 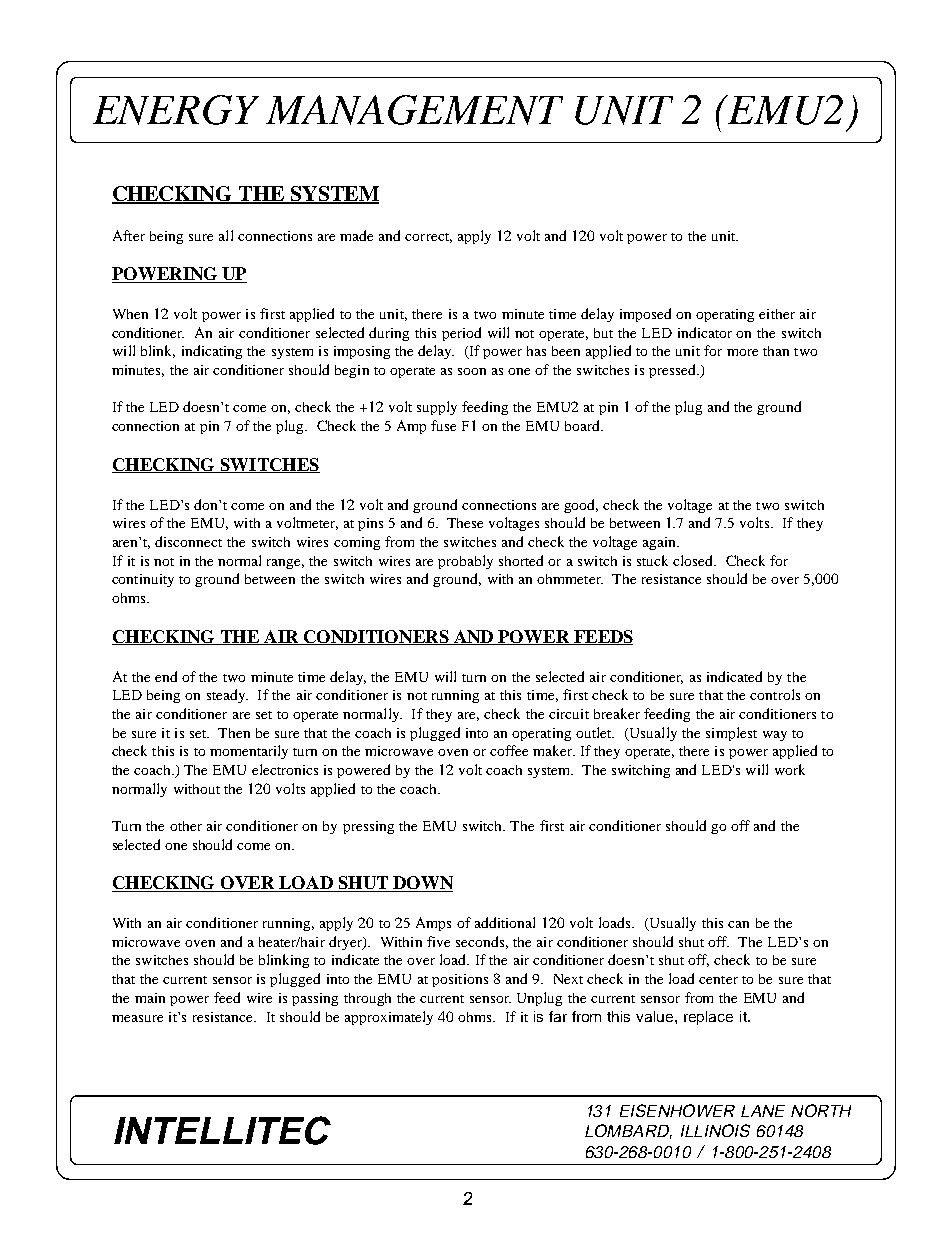 I want to click on ENERGY, so click(x=176, y=110).
